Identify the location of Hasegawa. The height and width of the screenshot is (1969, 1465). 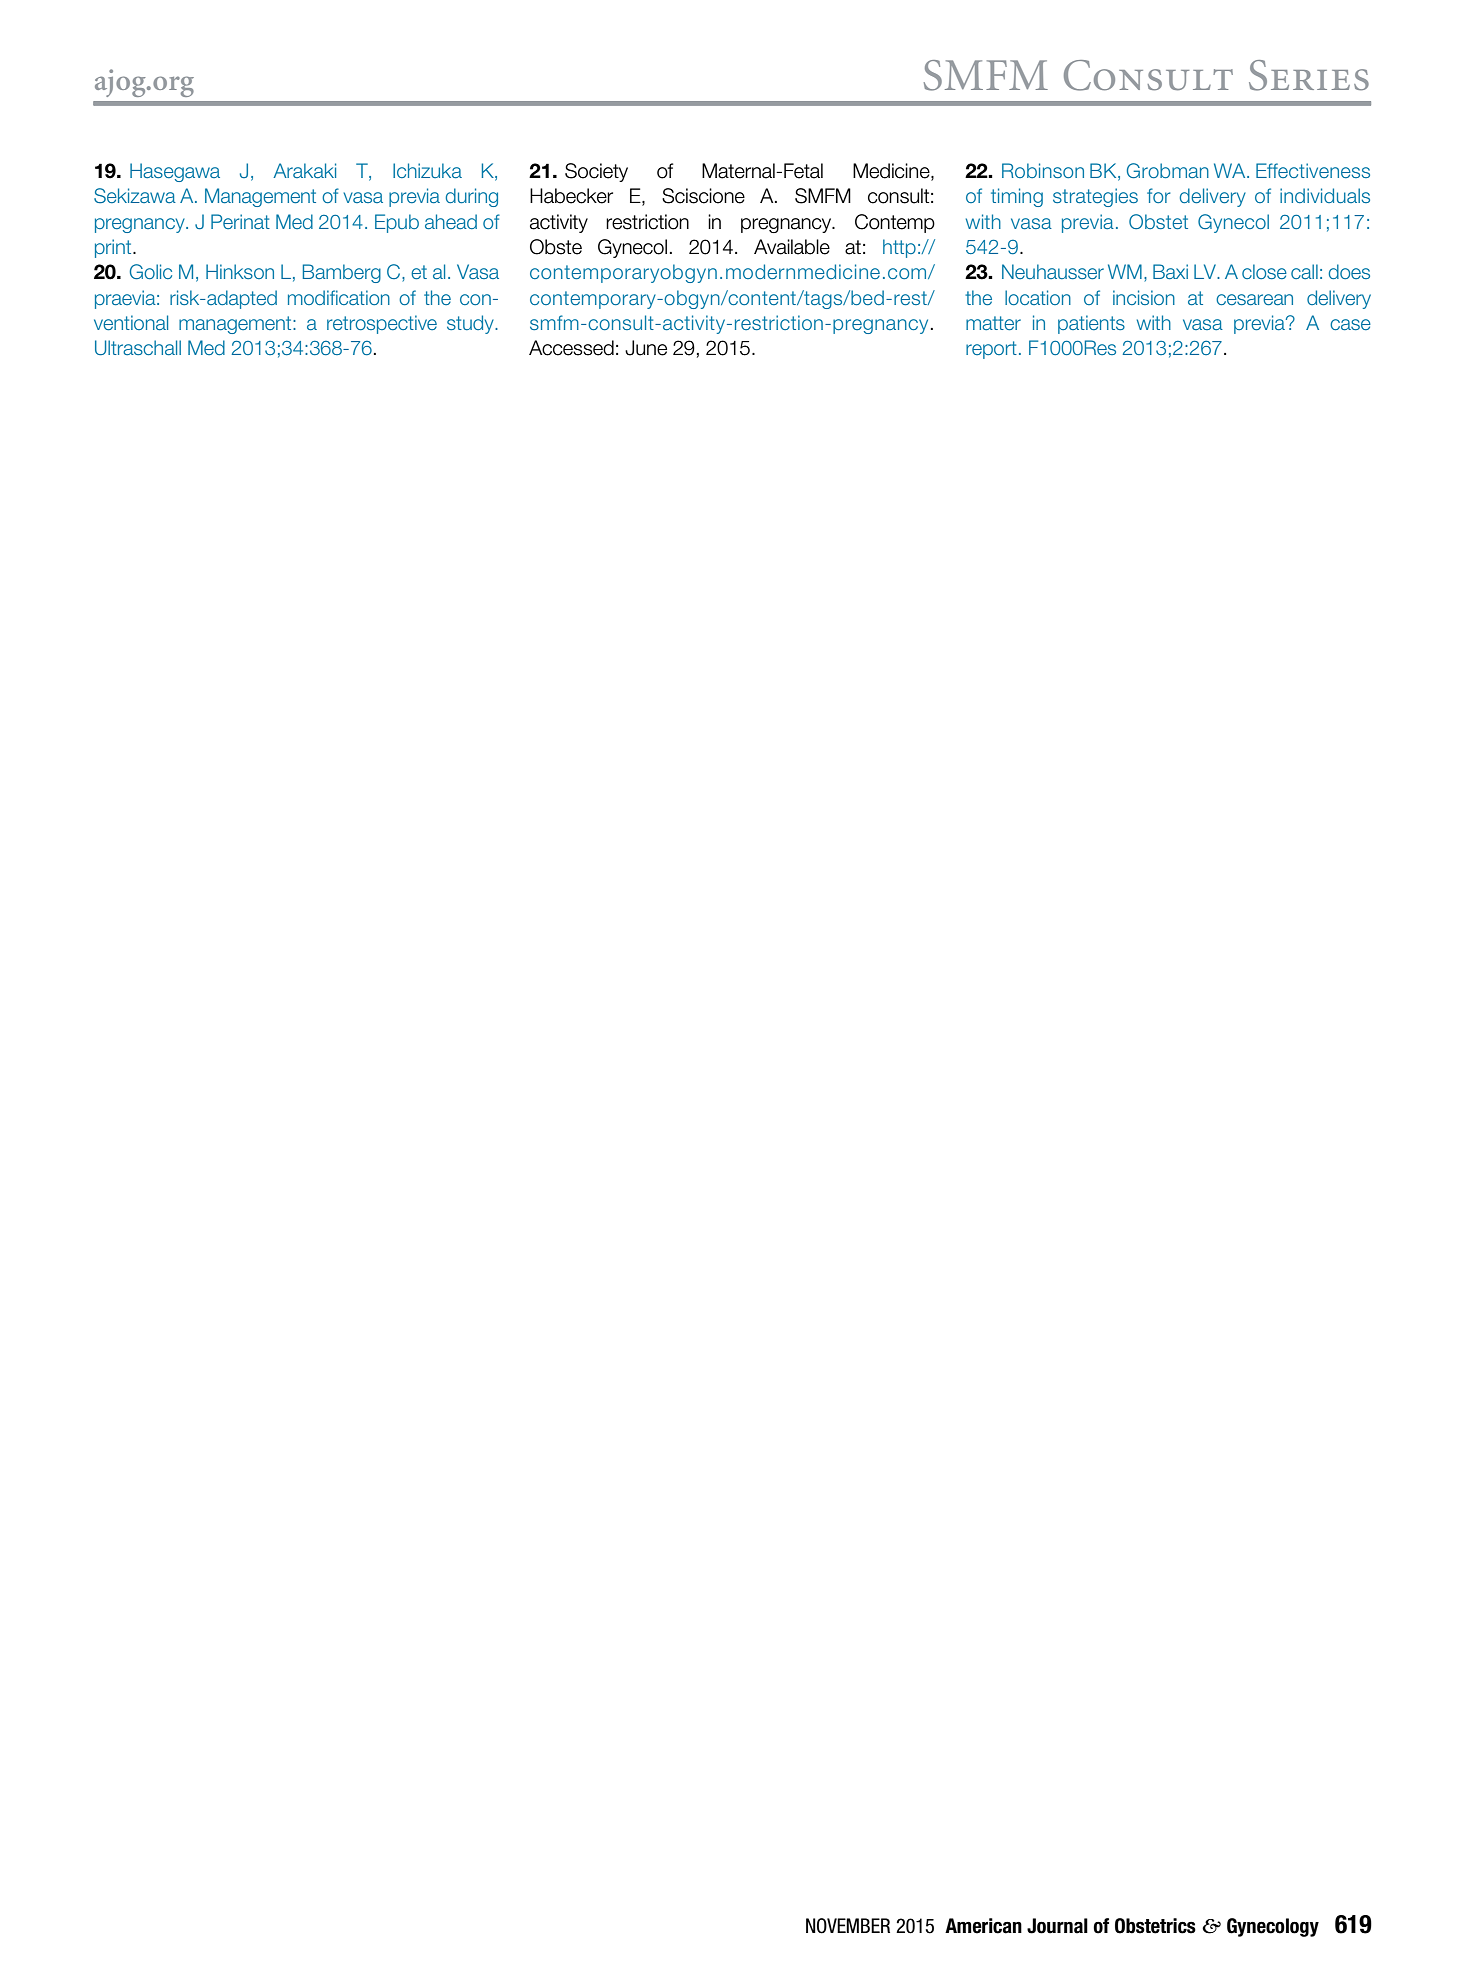
(175, 172).
